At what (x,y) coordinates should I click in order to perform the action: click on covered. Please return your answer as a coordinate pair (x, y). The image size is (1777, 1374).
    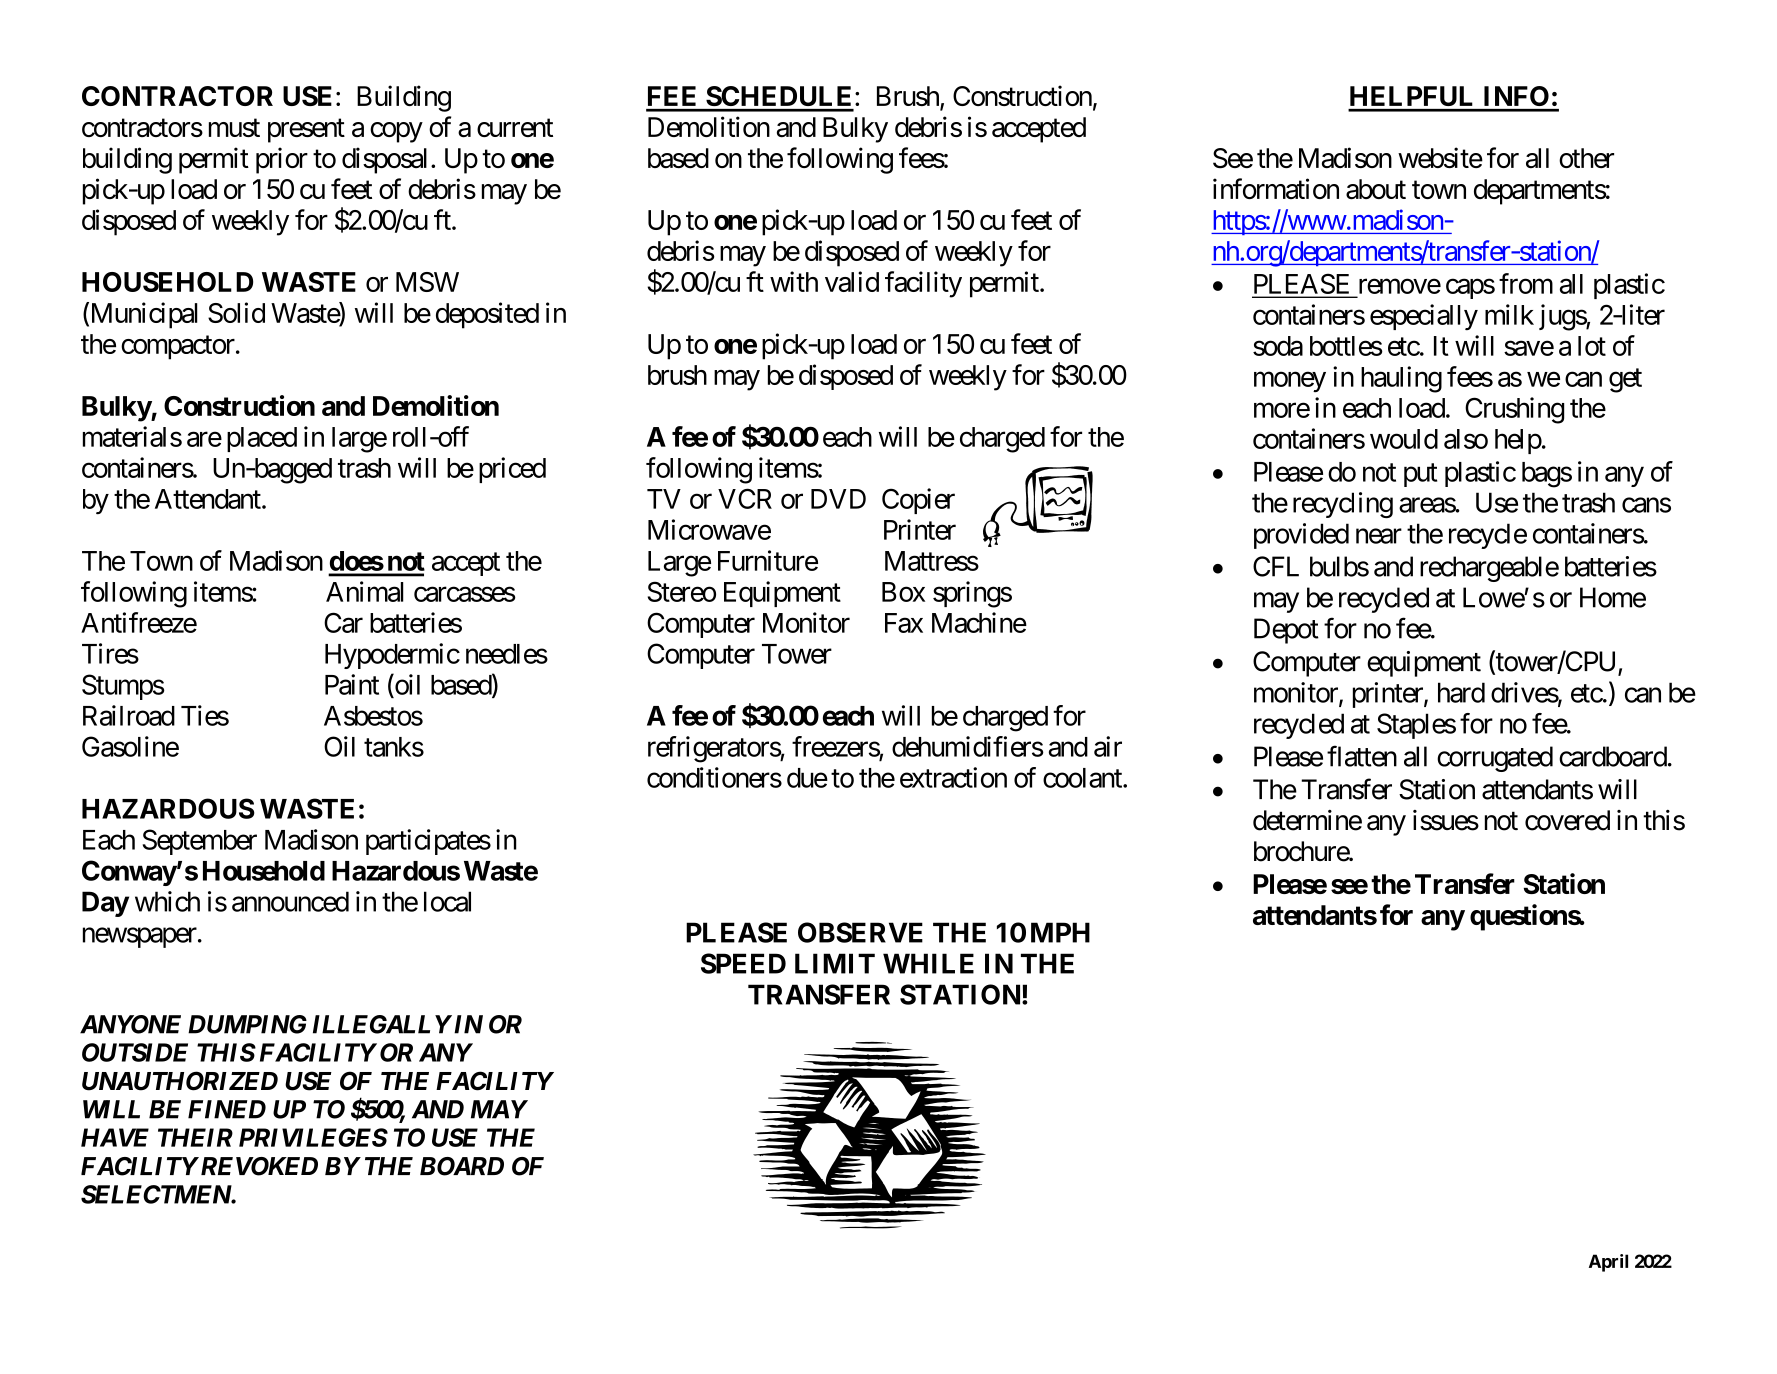
    Looking at the image, I should click on (1567, 820).
